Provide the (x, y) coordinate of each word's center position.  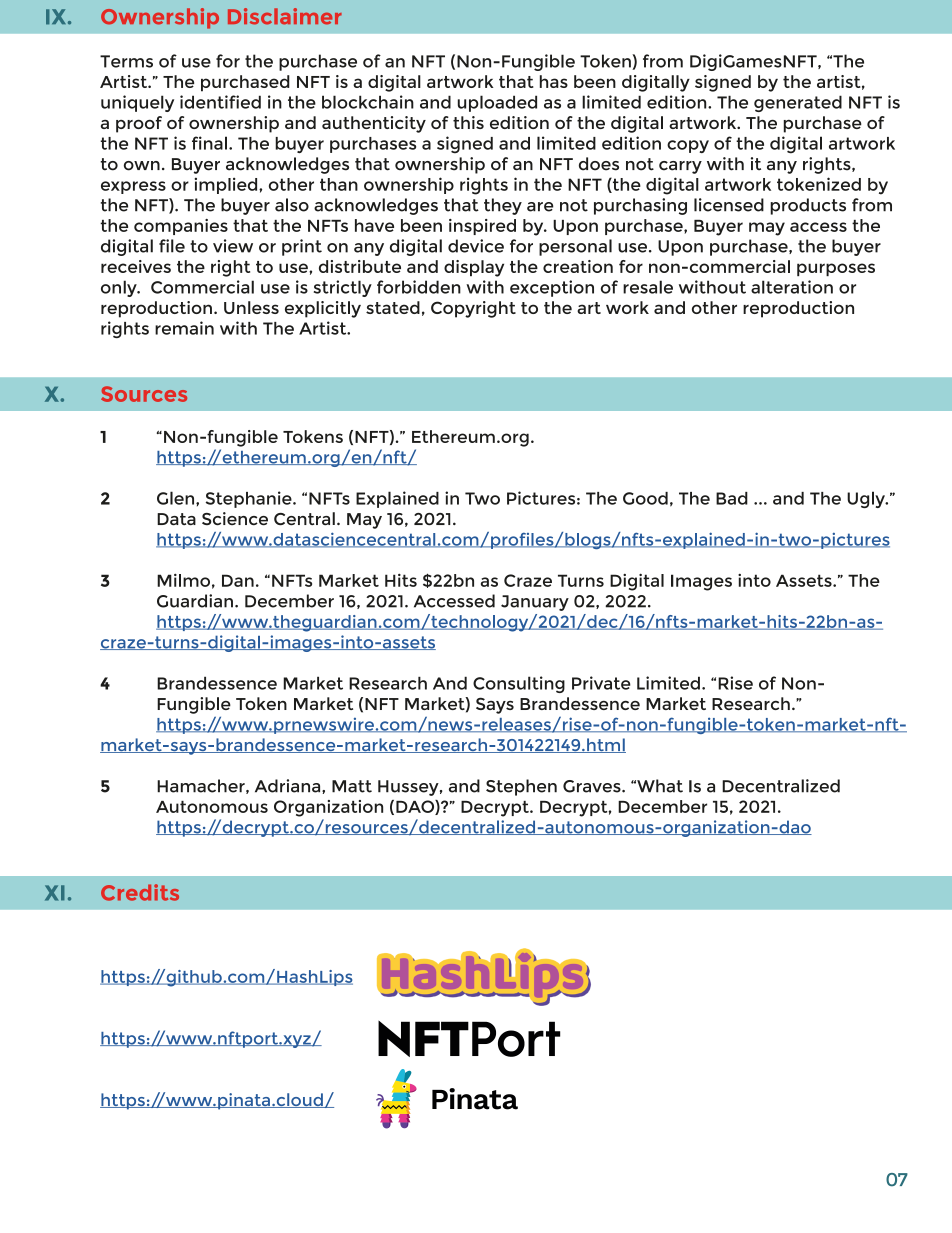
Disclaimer (285, 16)
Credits (140, 892)
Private (601, 683)
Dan (238, 580)
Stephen (521, 787)
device (476, 246)
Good (645, 498)
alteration (792, 287)
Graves (593, 786)
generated (798, 103)
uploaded (497, 103)
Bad (732, 498)
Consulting (519, 684)
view (233, 246)
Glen (177, 498)
